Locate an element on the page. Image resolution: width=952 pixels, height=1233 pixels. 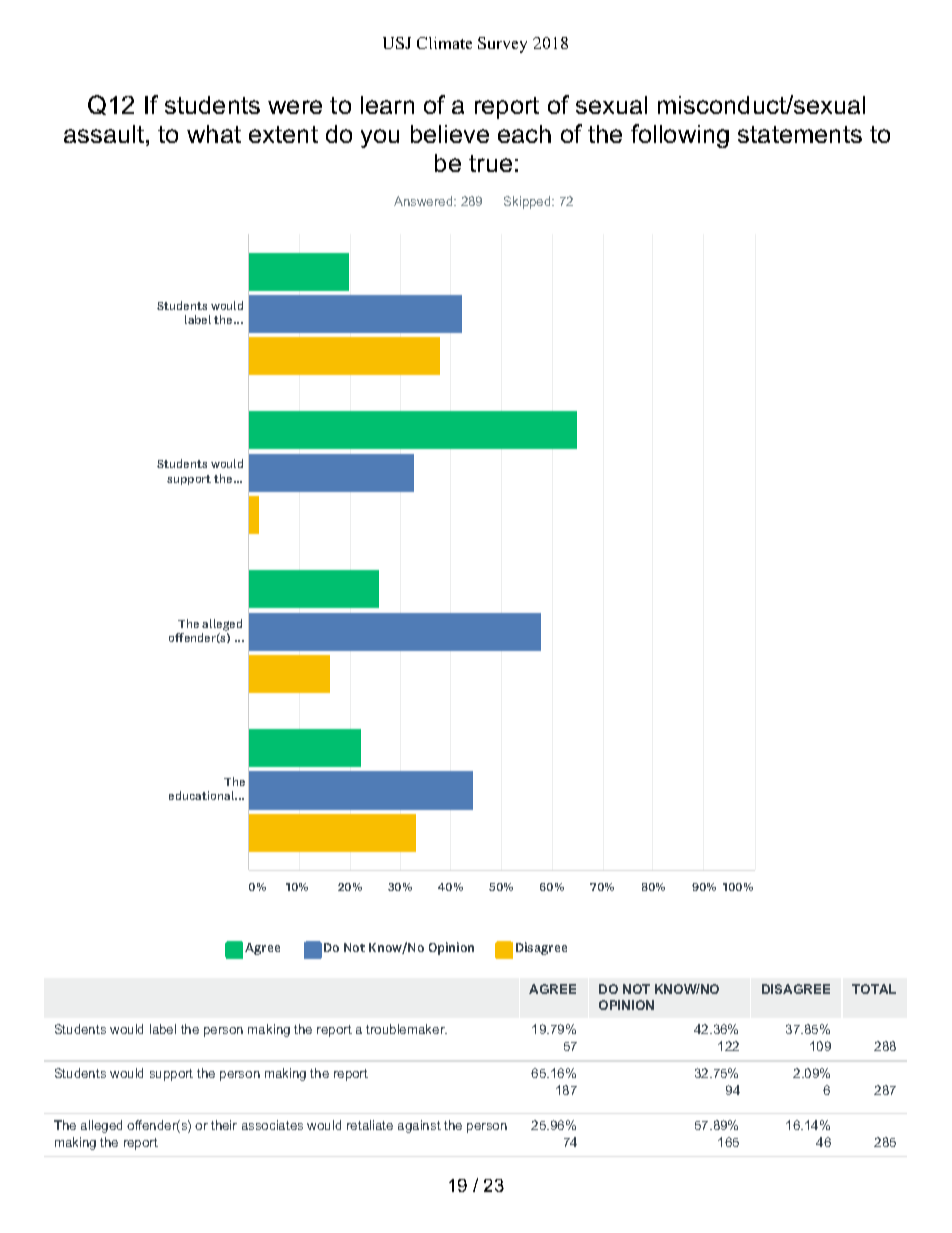
associates is located at coordinates (272, 1125).
